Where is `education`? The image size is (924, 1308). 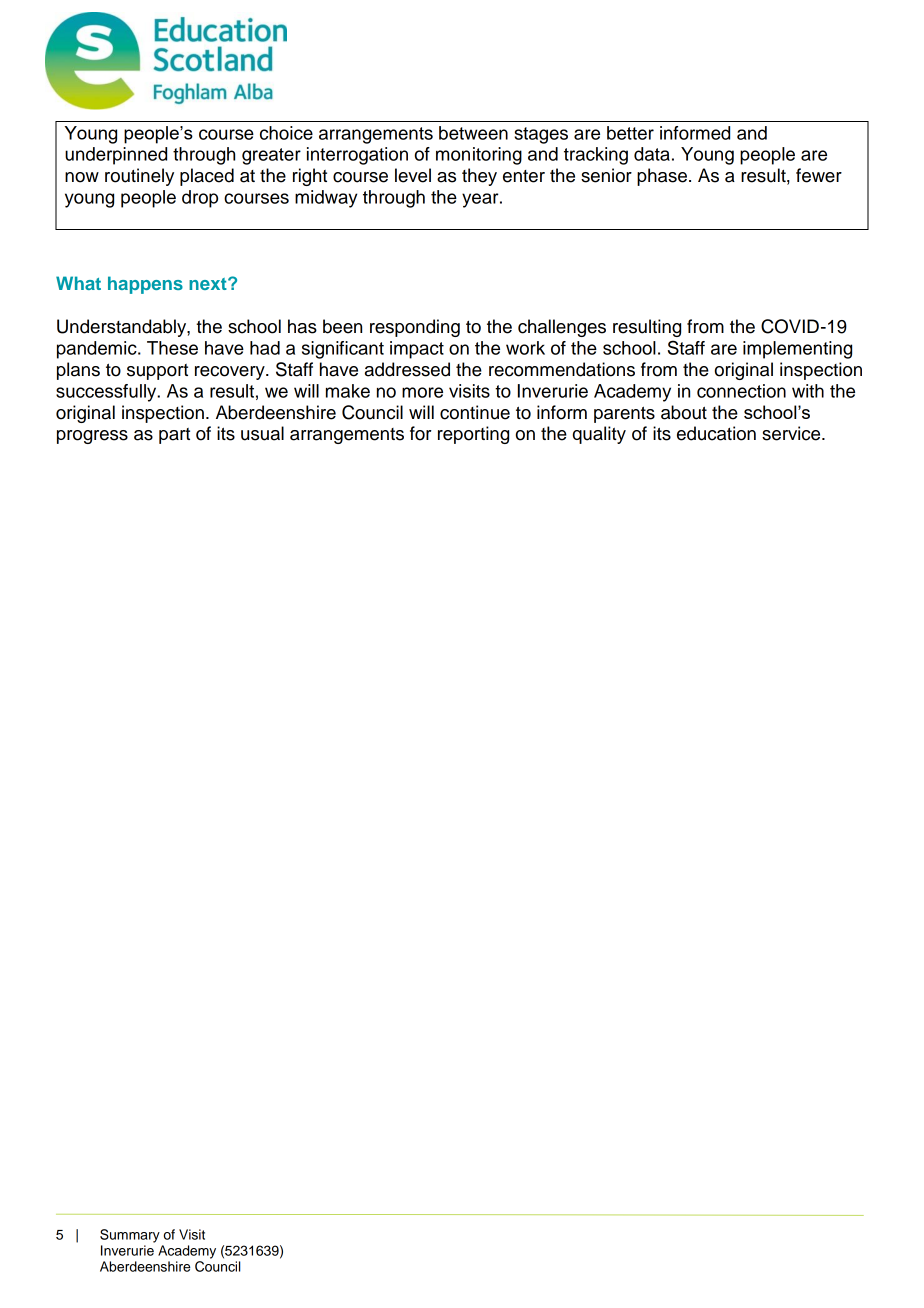
education is located at coordinates (716, 433).
